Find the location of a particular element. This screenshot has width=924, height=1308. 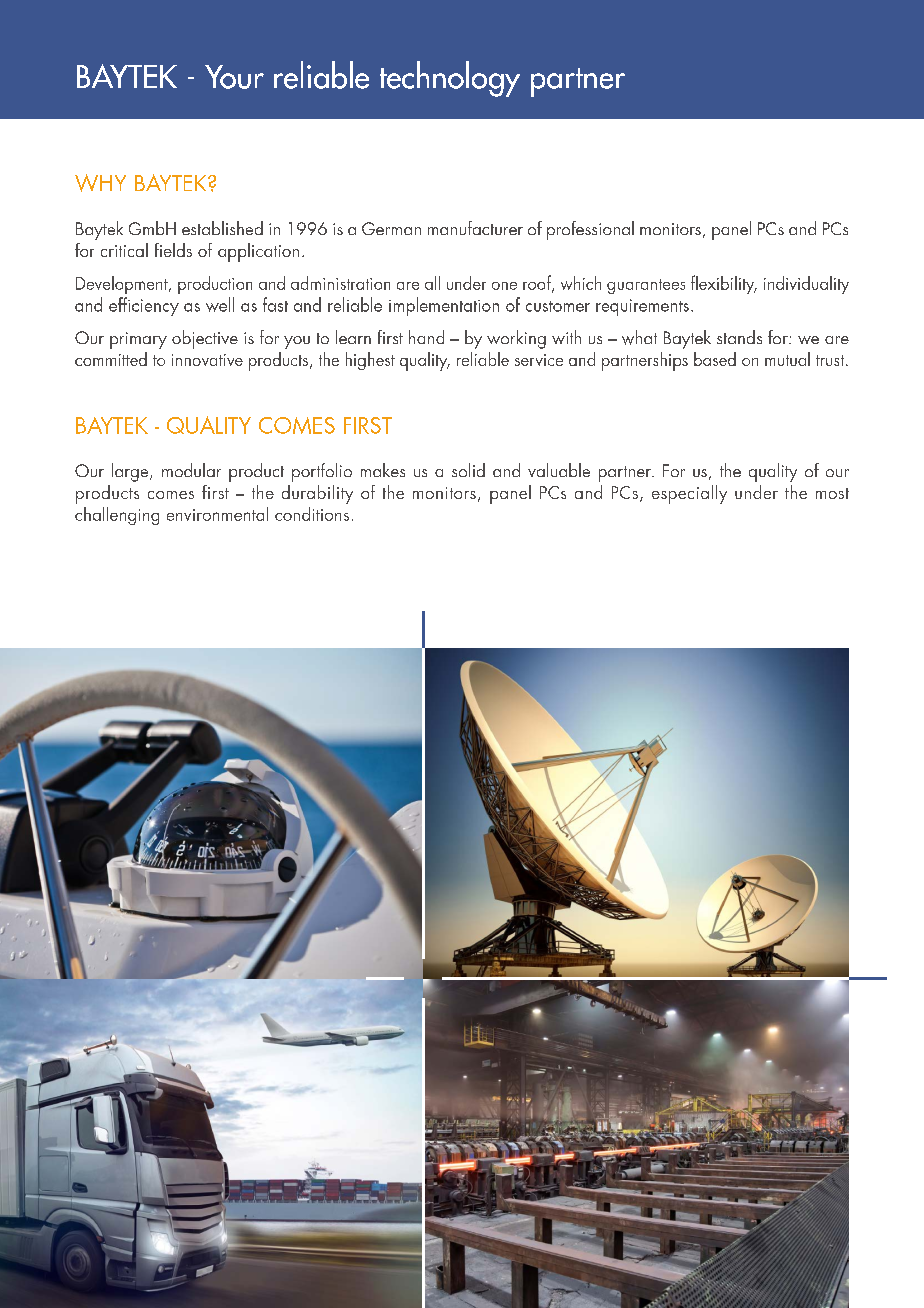

technology is located at coordinates (450, 79).
